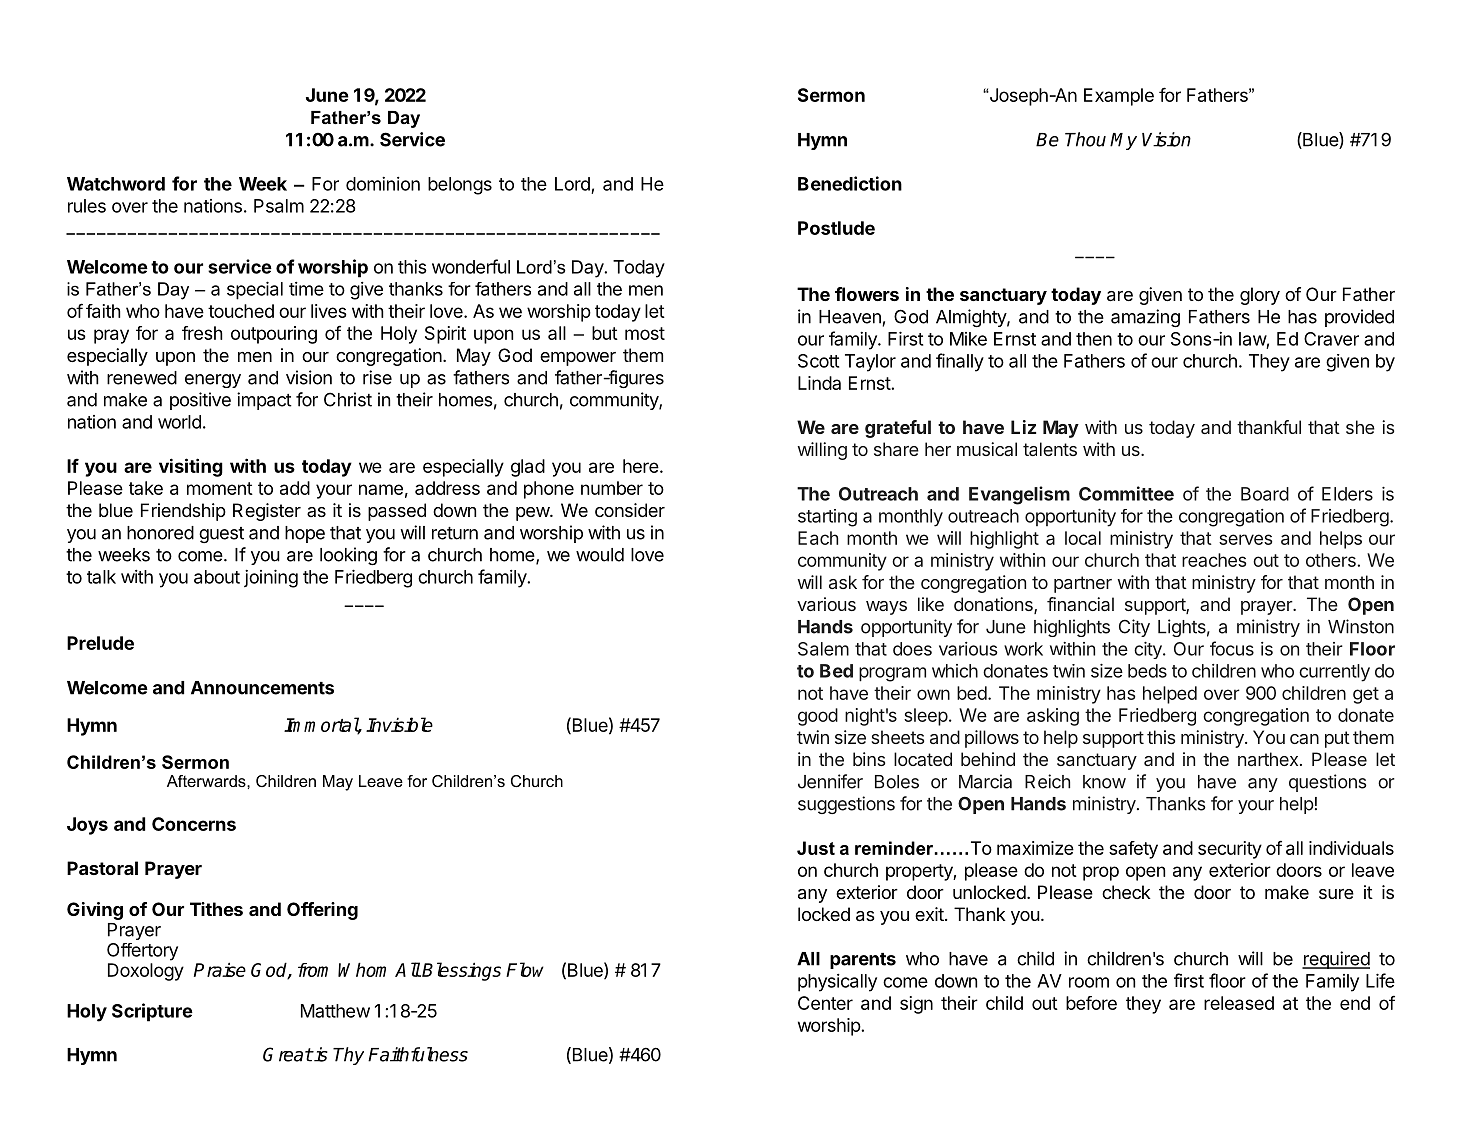  I want to click on about, so click(217, 577).
